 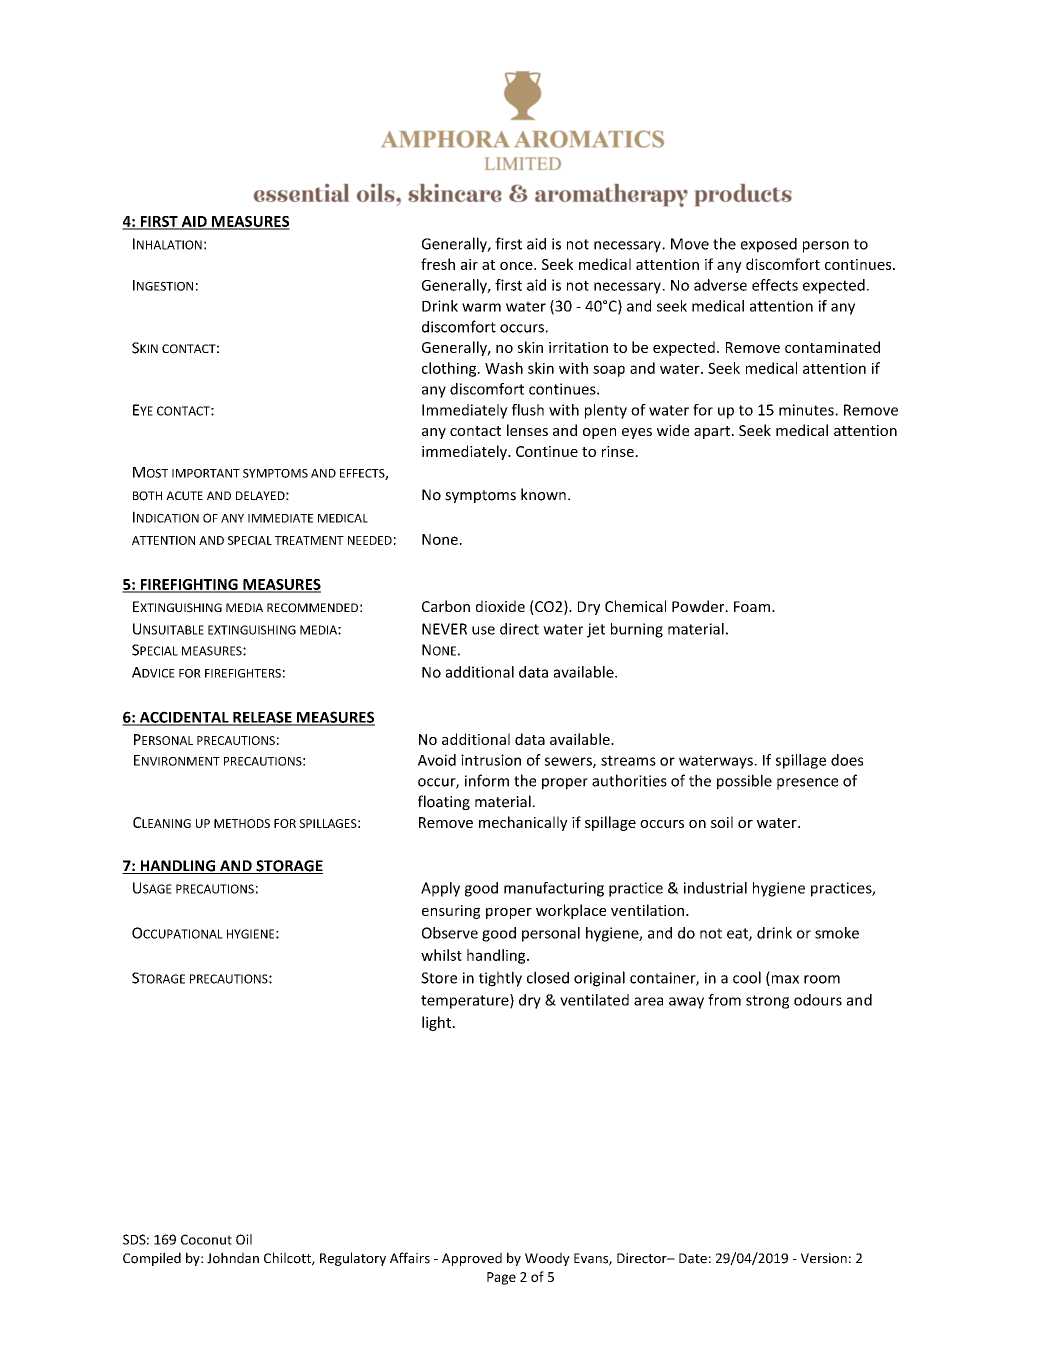 I want to click on industrial, so click(x=715, y=888).
